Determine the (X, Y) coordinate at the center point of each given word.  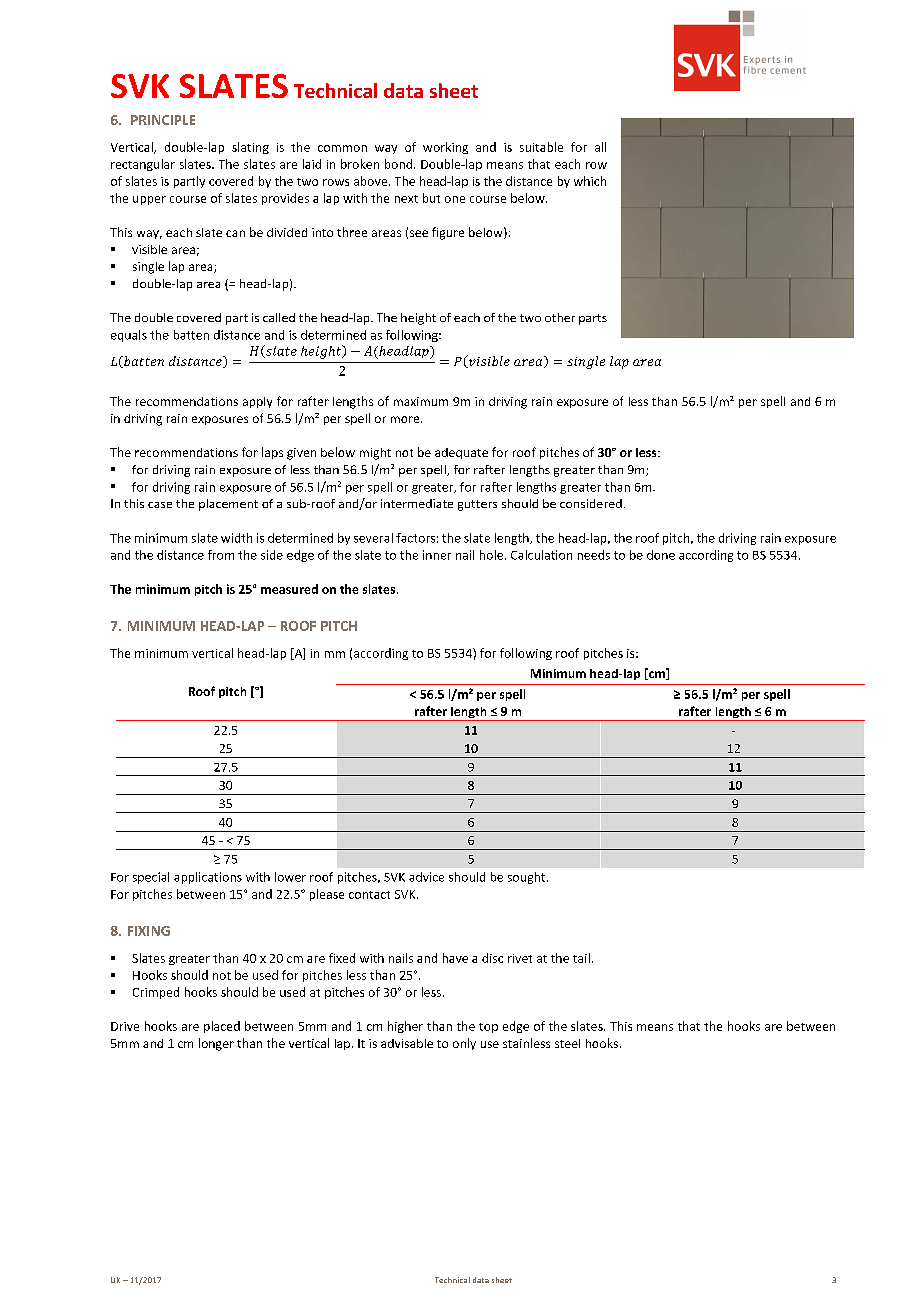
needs (594, 555)
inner (437, 555)
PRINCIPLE (163, 120)
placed (222, 1027)
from (221, 555)
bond (398, 164)
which (590, 181)
